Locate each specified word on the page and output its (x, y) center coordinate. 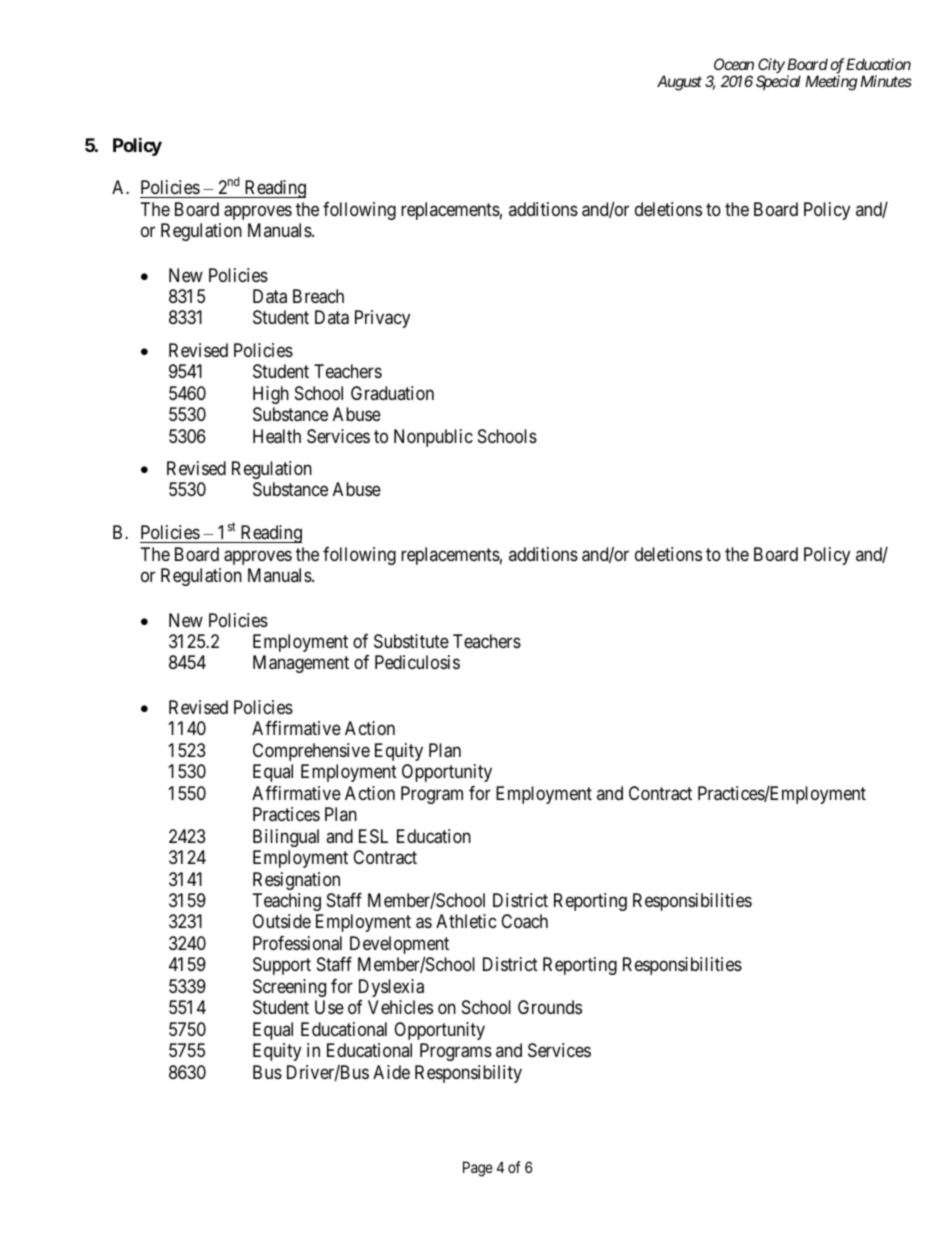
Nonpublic (433, 438)
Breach (318, 296)
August (679, 83)
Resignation (296, 881)
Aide (391, 1072)
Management (301, 664)
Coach (524, 921)
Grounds (550, 1007)
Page (478, 1169)
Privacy (382, 319)
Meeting (831, 83)
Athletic (466, 921)
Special (778, 82)
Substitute (411, 641)
